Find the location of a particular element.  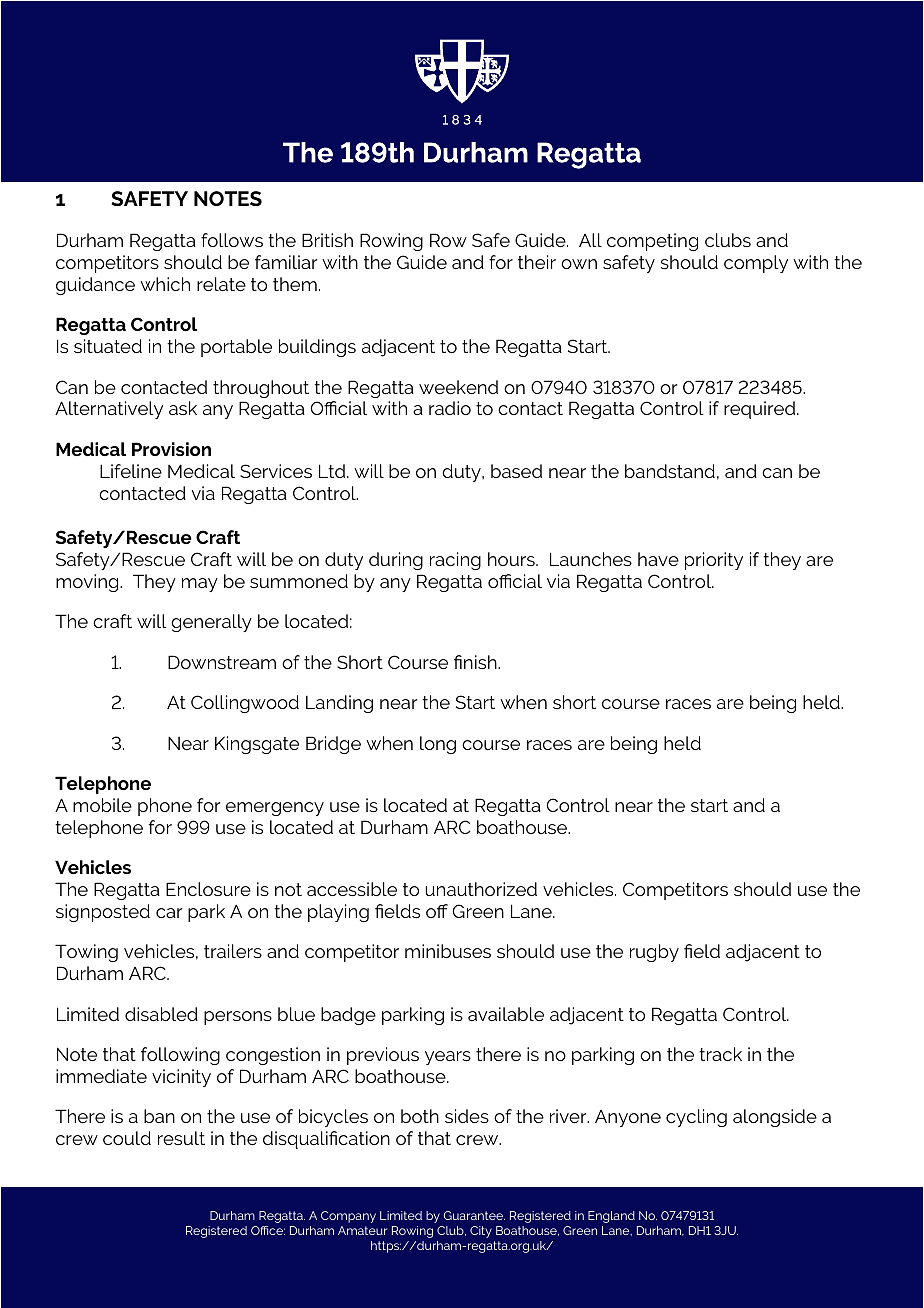

rugby is located at coordinates (654, 953).
